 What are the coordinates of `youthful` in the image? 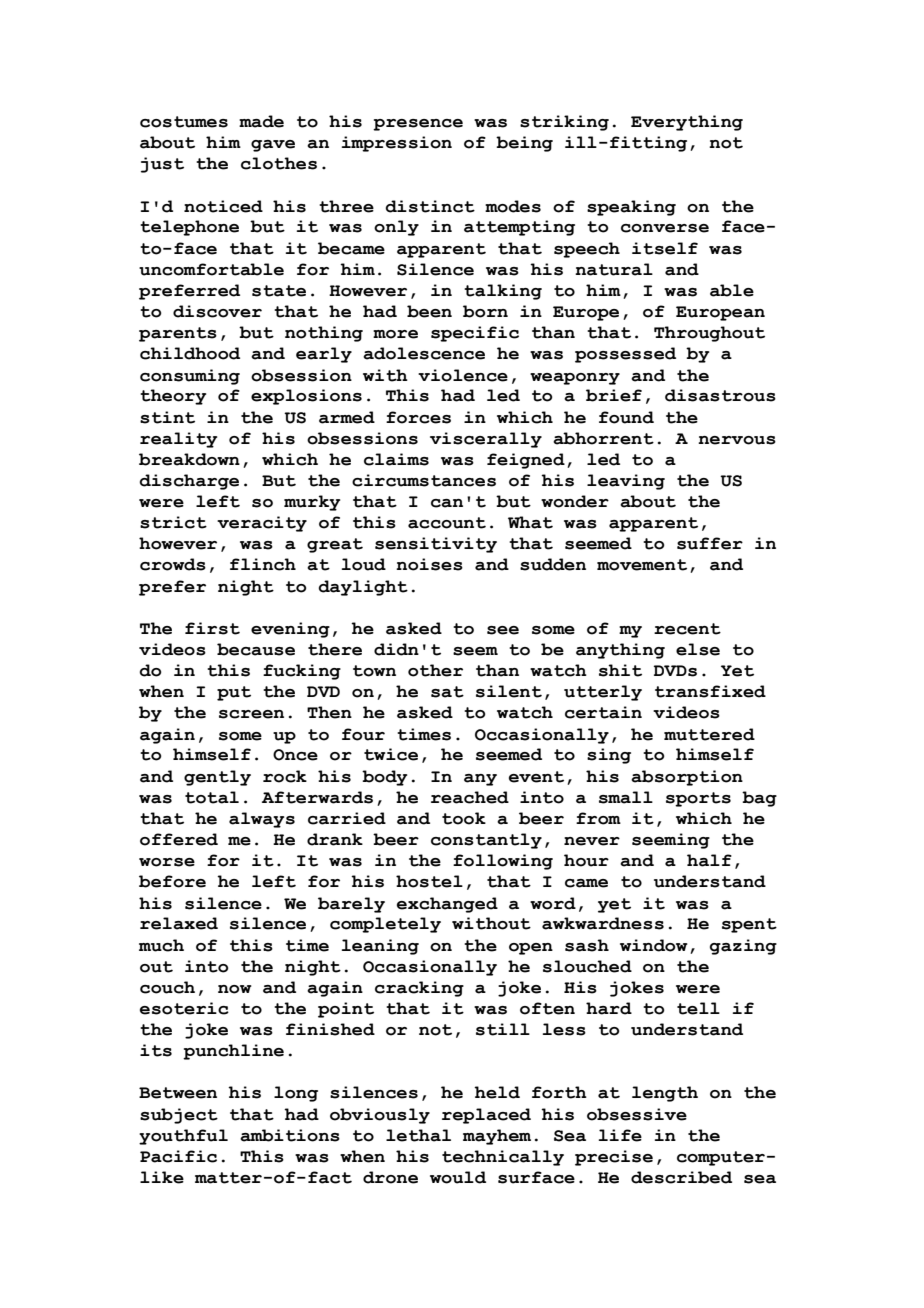 It's located at (183, 1137).
